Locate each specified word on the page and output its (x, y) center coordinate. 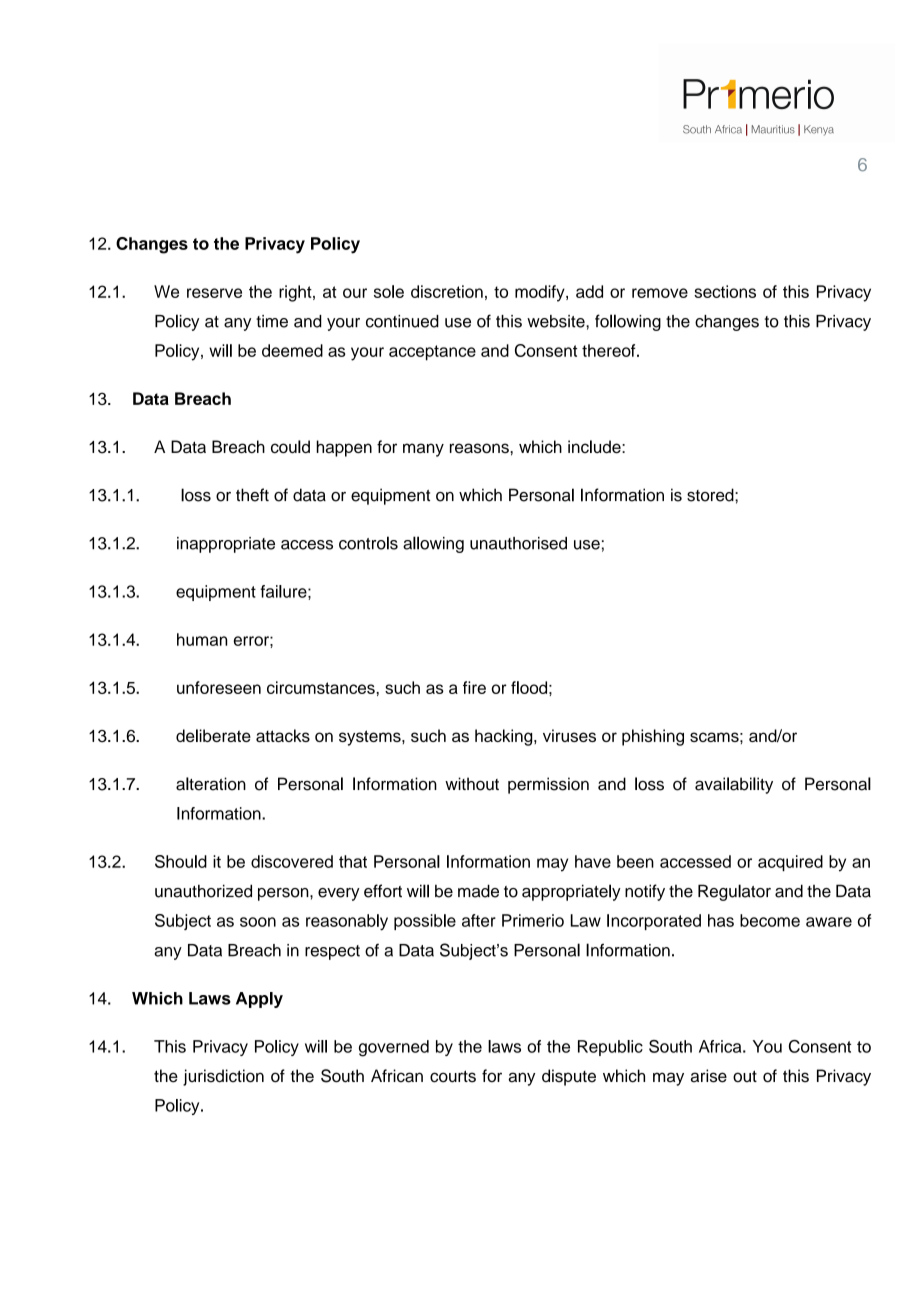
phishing (653, 737)
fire (474, 687)
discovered (292, 861)
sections (725, 291)
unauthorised (518, 543)
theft (252, 495)
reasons (480, 448)
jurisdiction (223, 1077)
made (478, 891)
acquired (790, 863)
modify (541, 293)
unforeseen (219, 687)
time (272, 321)
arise (709, 1076)
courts (453, 1076)
